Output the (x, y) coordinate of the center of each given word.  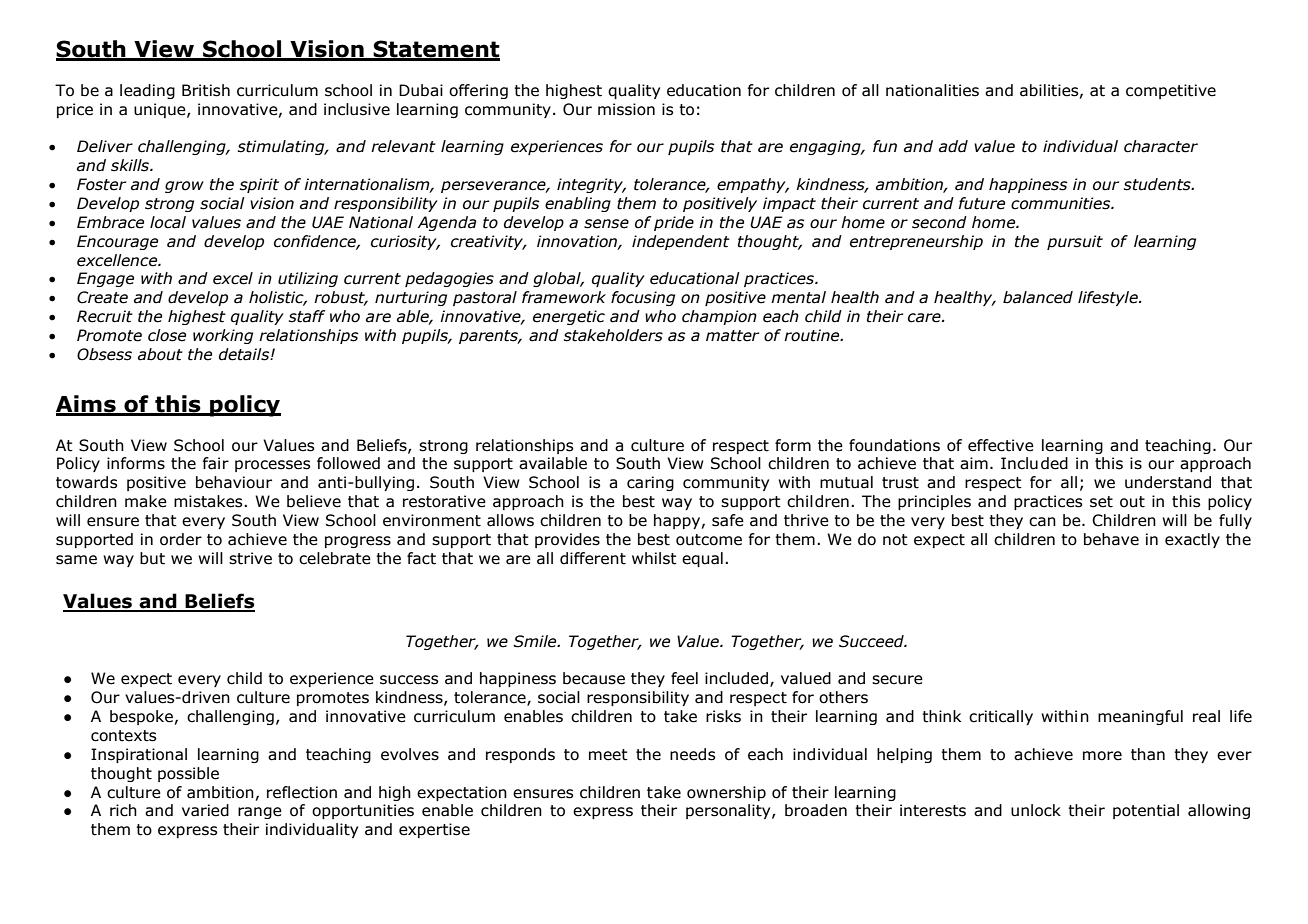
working (223, 336)
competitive (1171, 91)
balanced (1038, 297)
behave (1111, 539)
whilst (654, 558)
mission (626, 109)
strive (250, 558)
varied (205, 810)
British (206, 90)
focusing (643, 298)
